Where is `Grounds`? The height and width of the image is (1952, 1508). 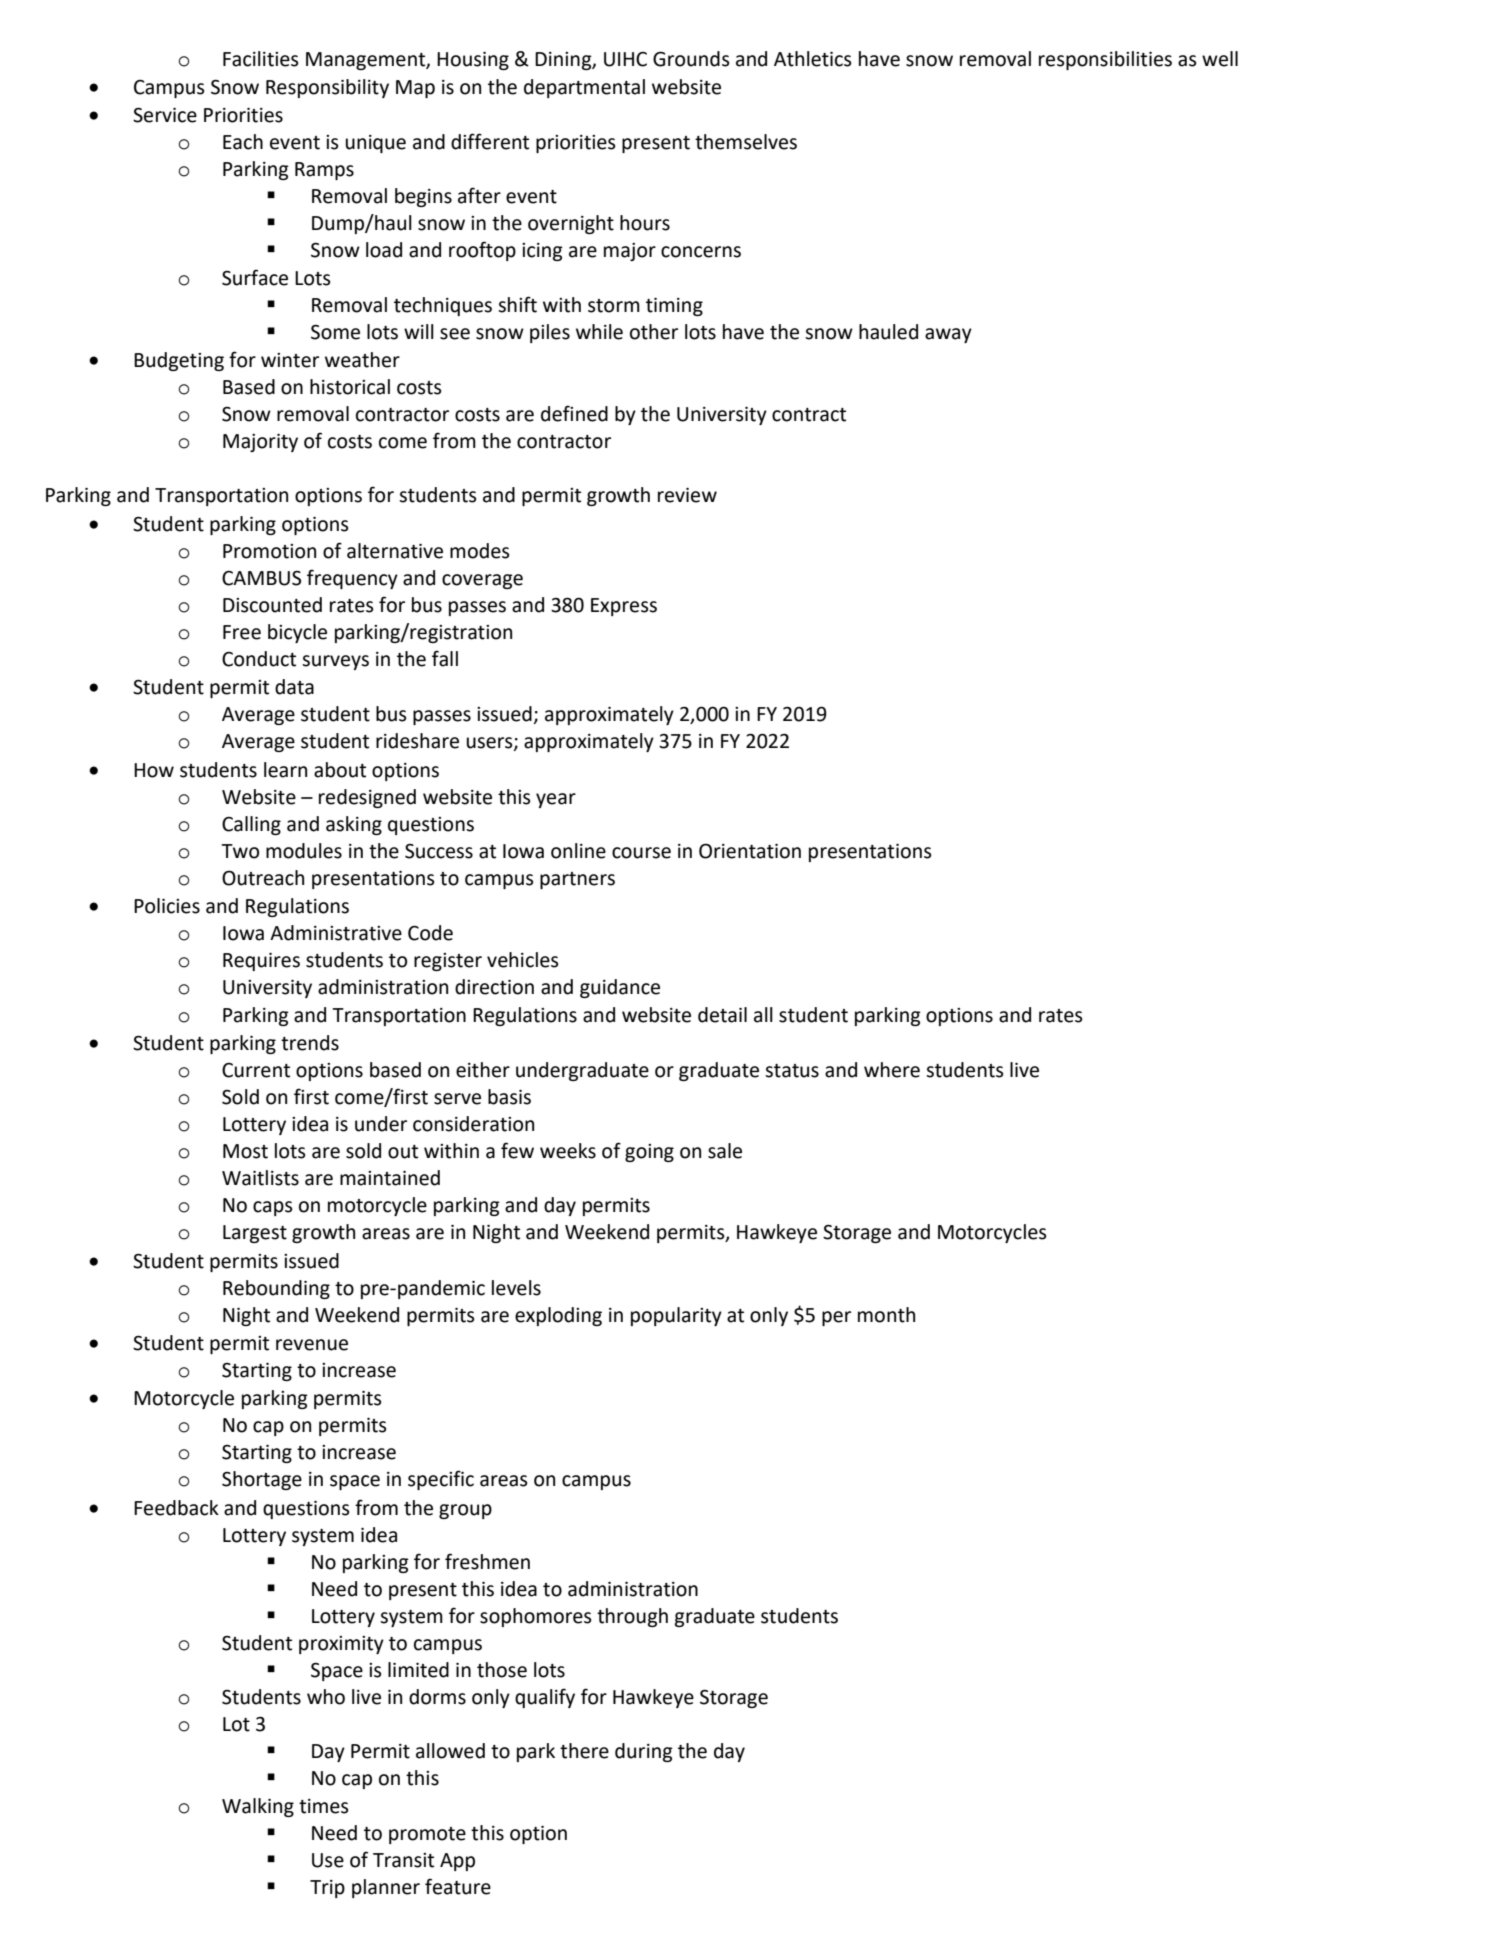
Grounds is located at coordinates (691, 59).
